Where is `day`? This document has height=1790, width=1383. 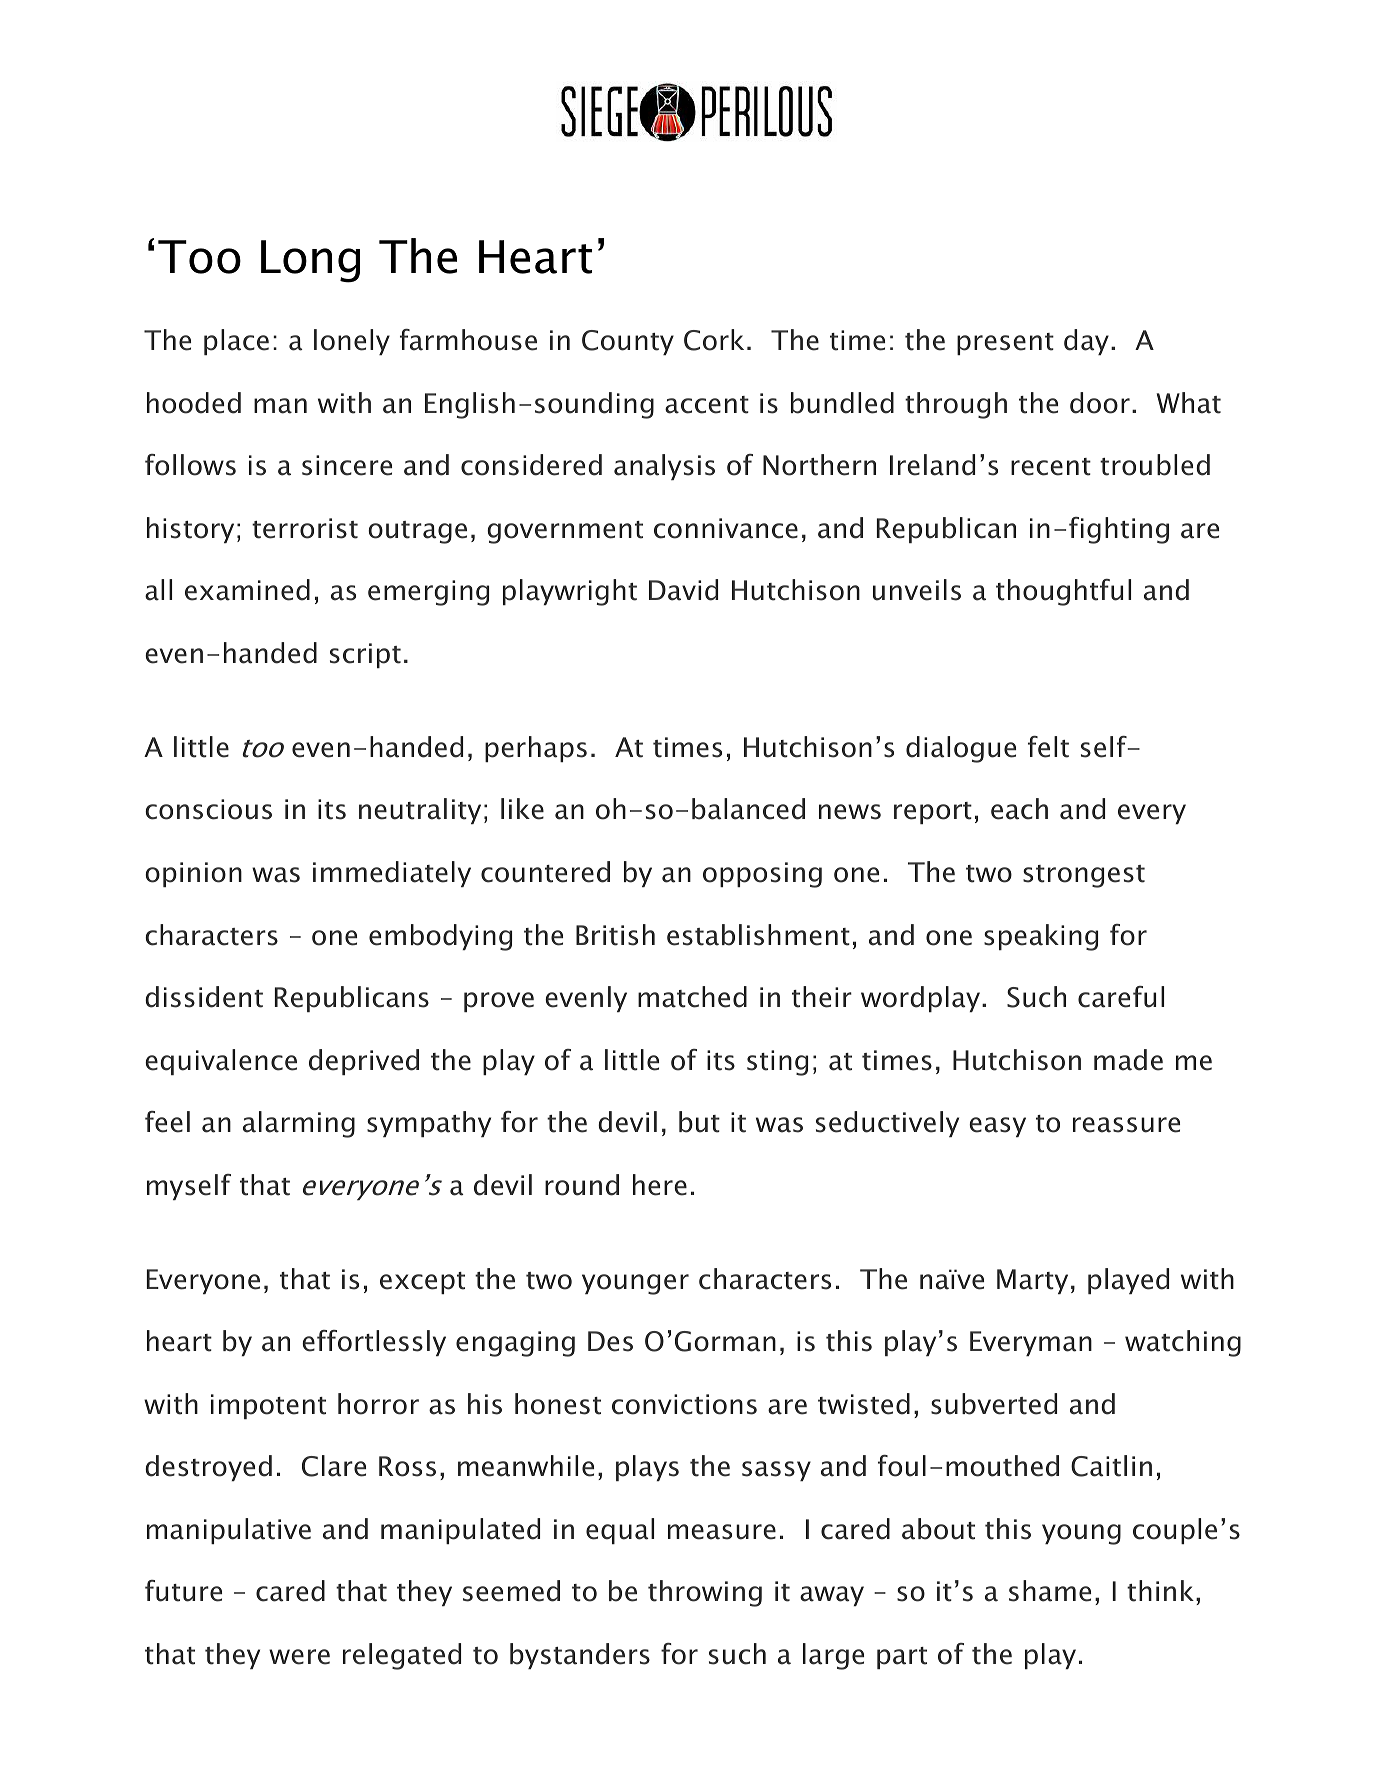
day is located at coordinates (1086, 342).
